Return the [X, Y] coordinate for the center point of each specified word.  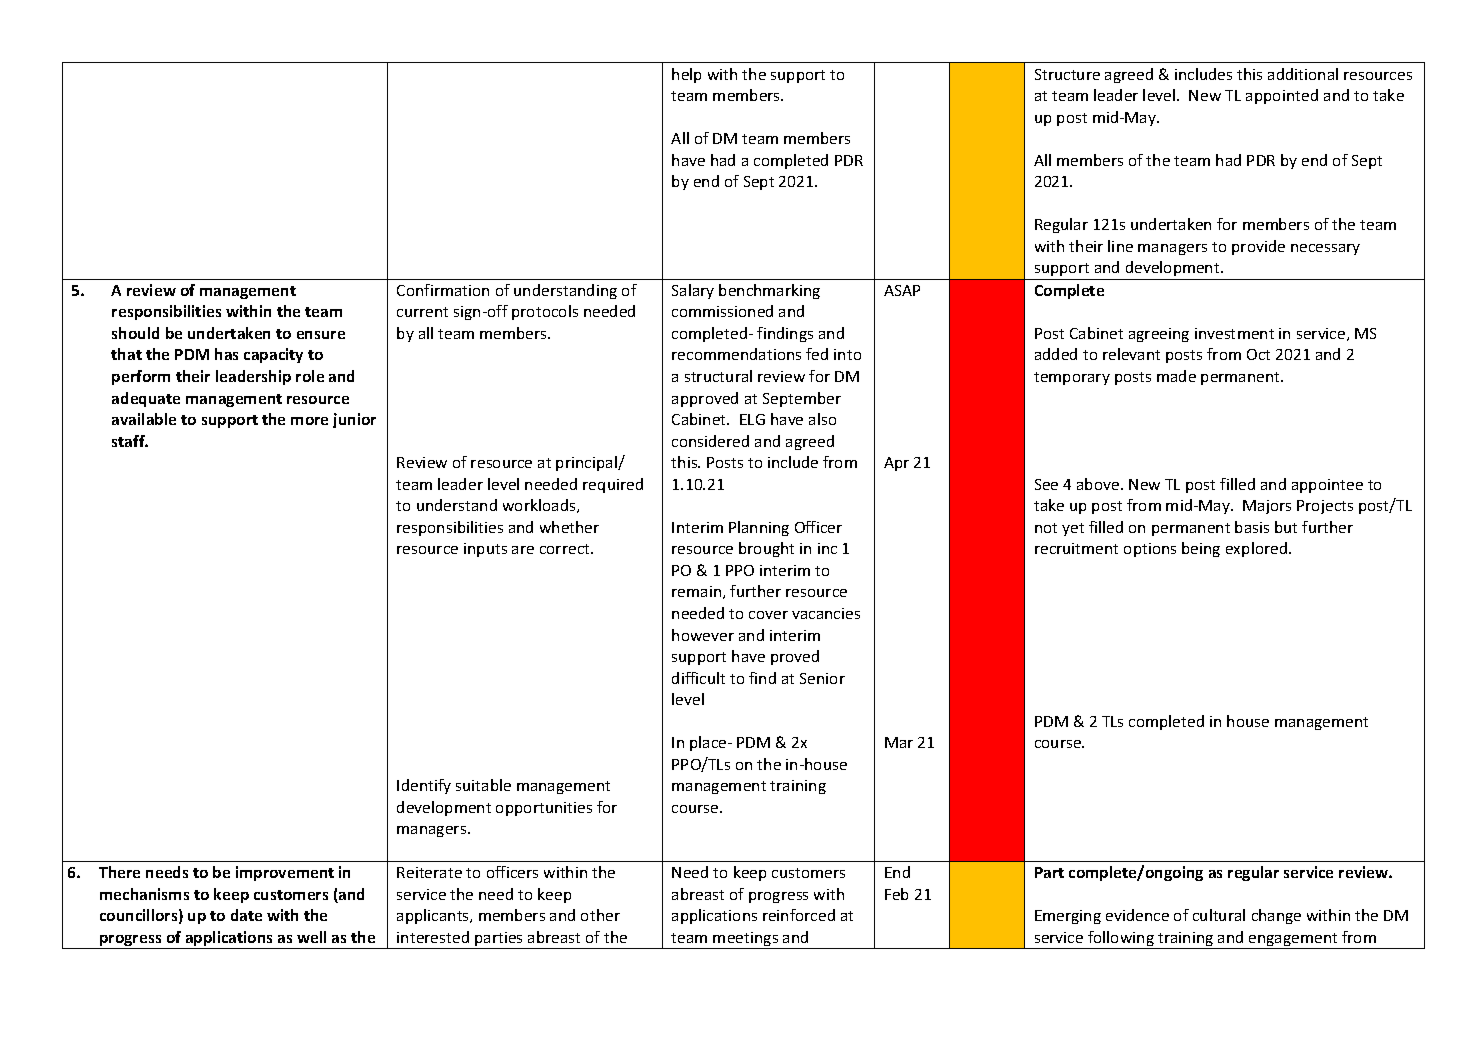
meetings [746, 940]
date [246, 915]
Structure [1067, 74]
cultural [1219, 915]
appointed [1282, 96]
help [686, 75]
